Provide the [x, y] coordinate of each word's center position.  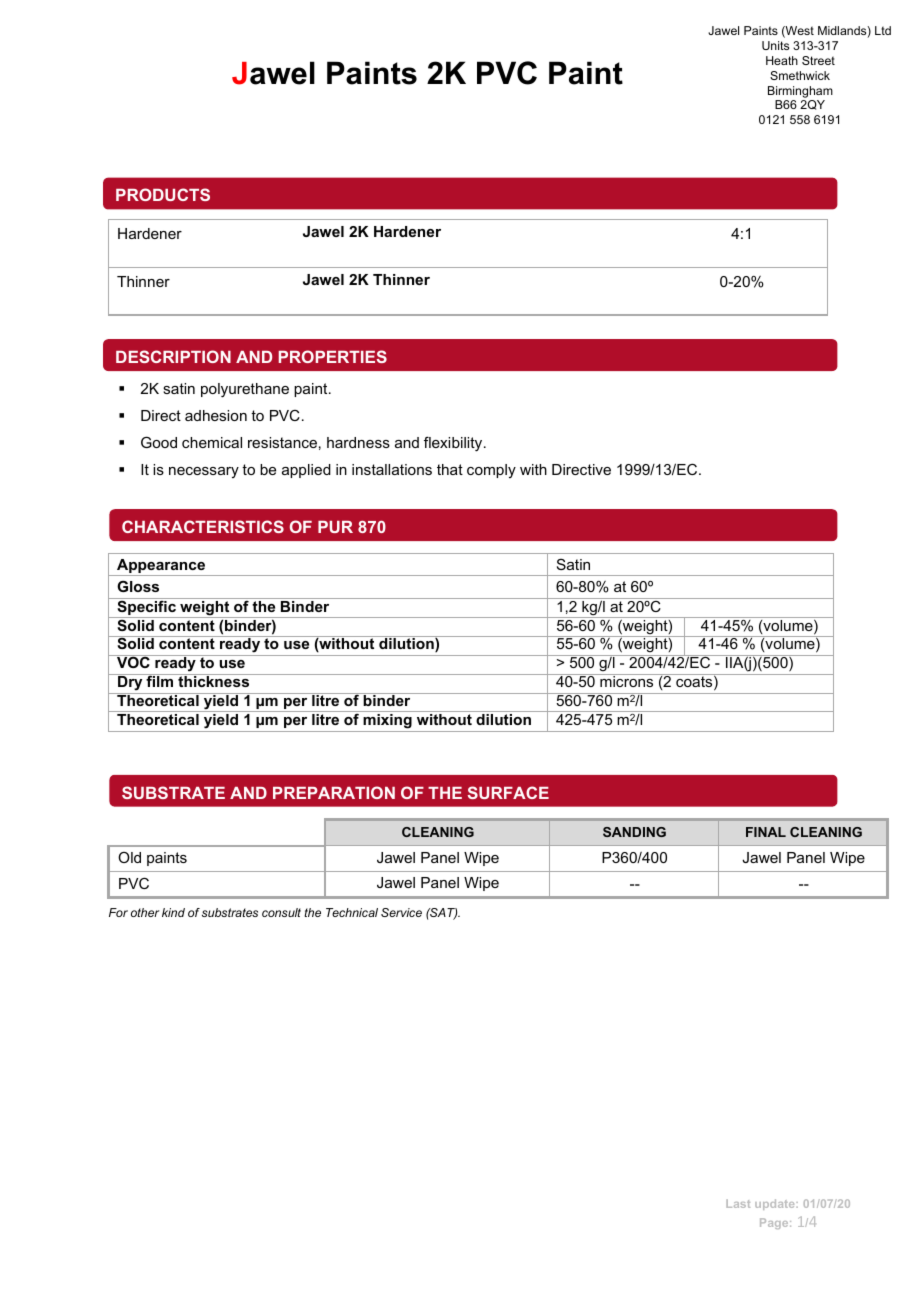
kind [173, 912]
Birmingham [800, 92]
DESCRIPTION [173, 356]
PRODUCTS [163, 194]
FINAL [766, 832]
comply [491, 471]
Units [775, 45]
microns [627, 680]
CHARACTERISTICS [203, 526]
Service [401, 912]
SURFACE [508, 792]
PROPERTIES [333, 356]
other [145, 912]
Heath [782, 60]
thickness [214, 680]
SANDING [634, 832]
